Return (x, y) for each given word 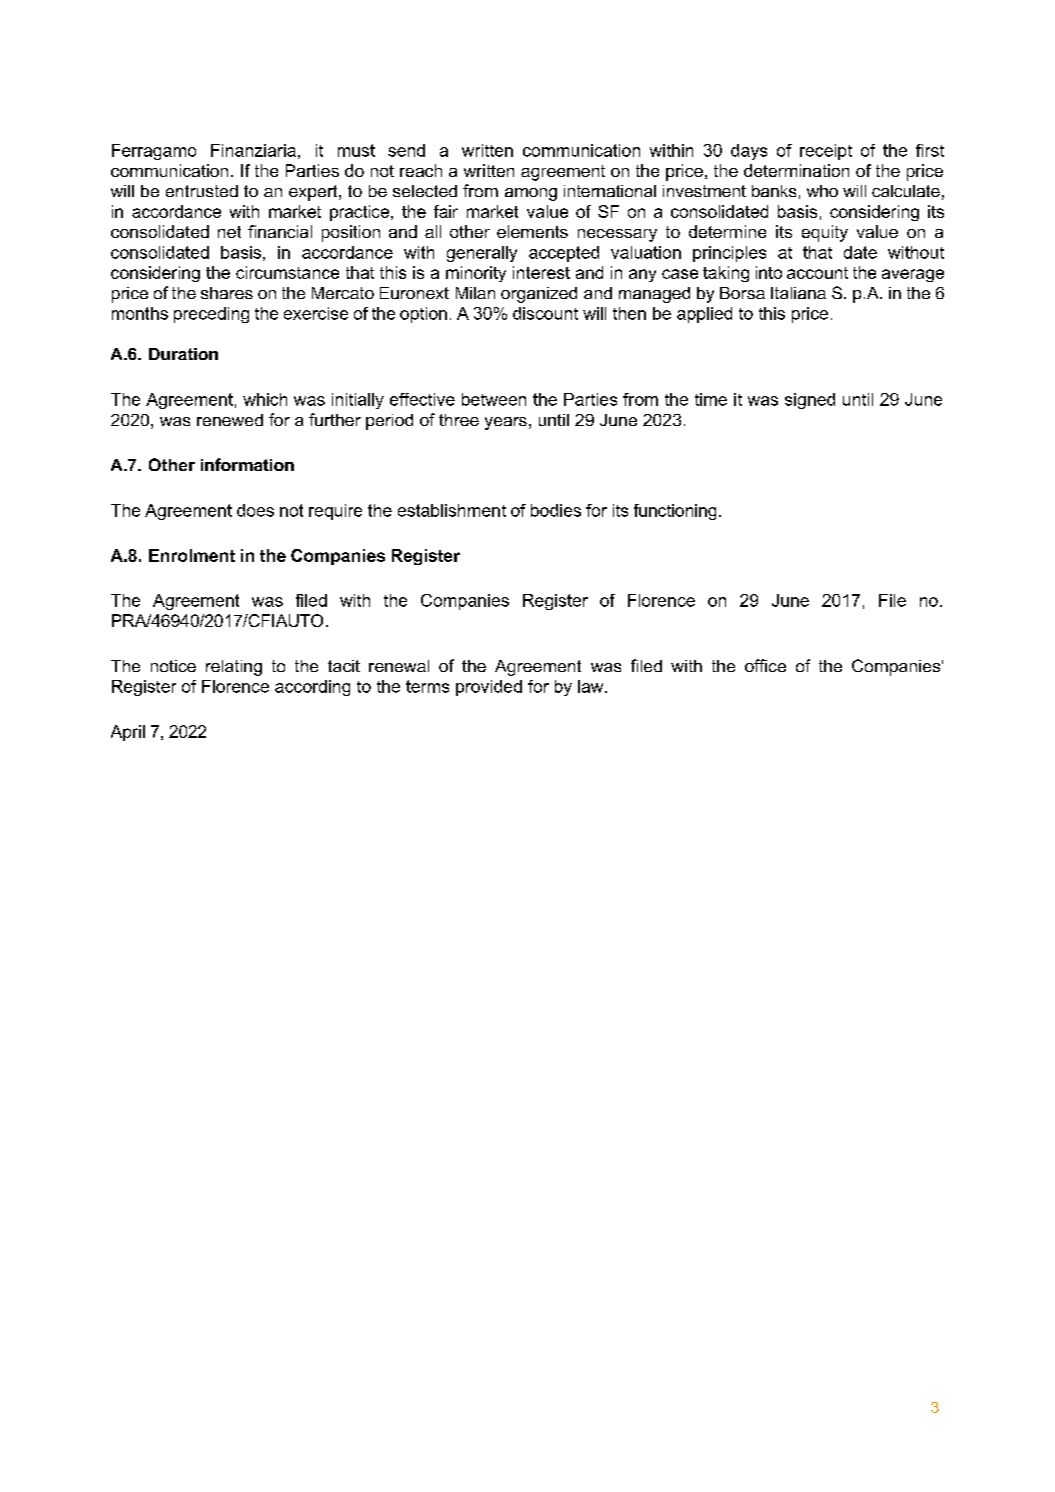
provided (489, 688)
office (765, 665)
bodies (556, 510)
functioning (675, 512)
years (506, 423)
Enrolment (192, 555)
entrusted (202, 191)
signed (810, 401)
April (128, 733)
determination (796, 170)
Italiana (798, 293)
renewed (230, 420)
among (531, 194)
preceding (211, 315)
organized (539, 295)
